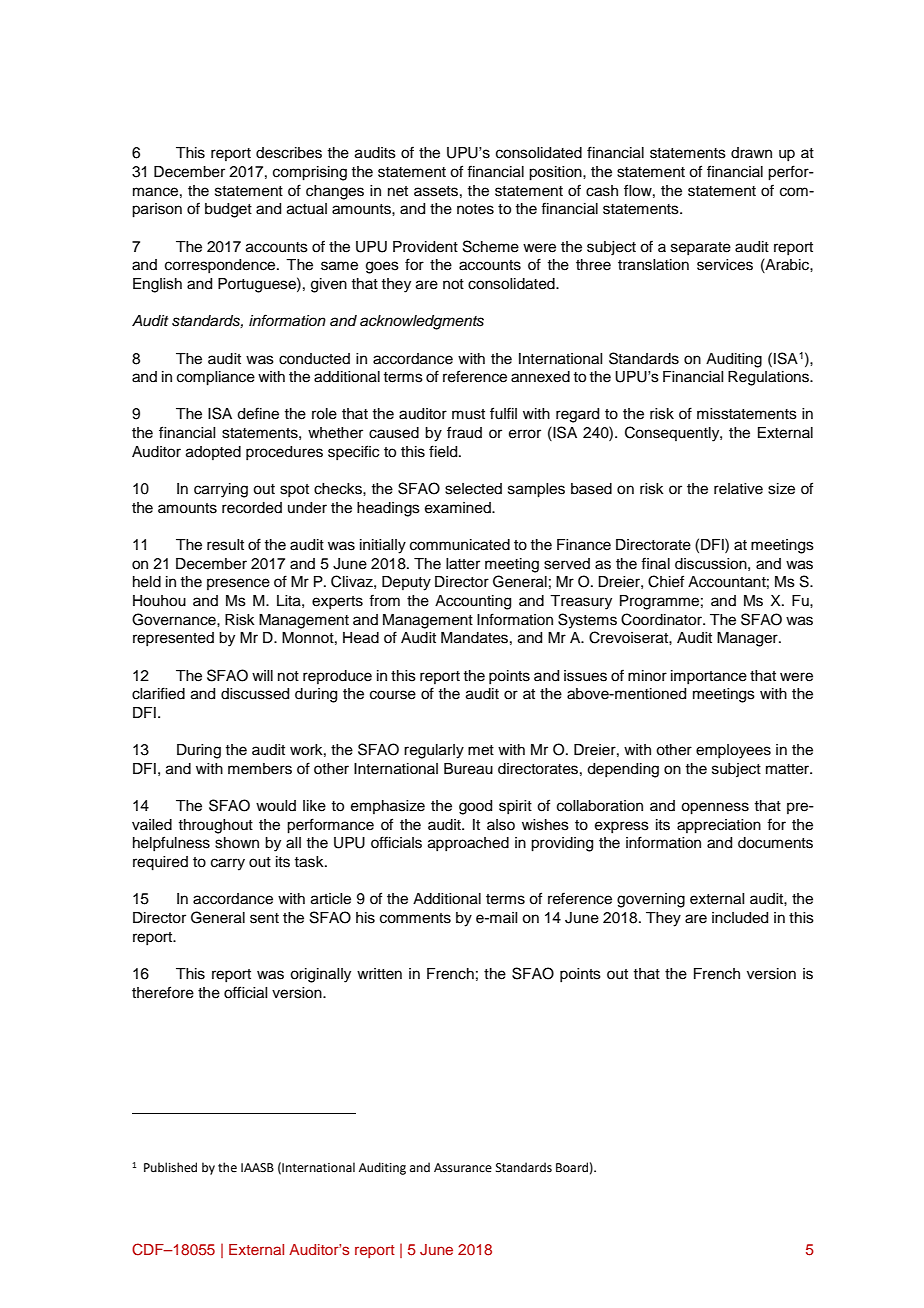 The width and height of the screenshot is (924, 1308). Describe the element at coordinates (257, 1168) in the screenshot. I see `IAASB` at that location.
